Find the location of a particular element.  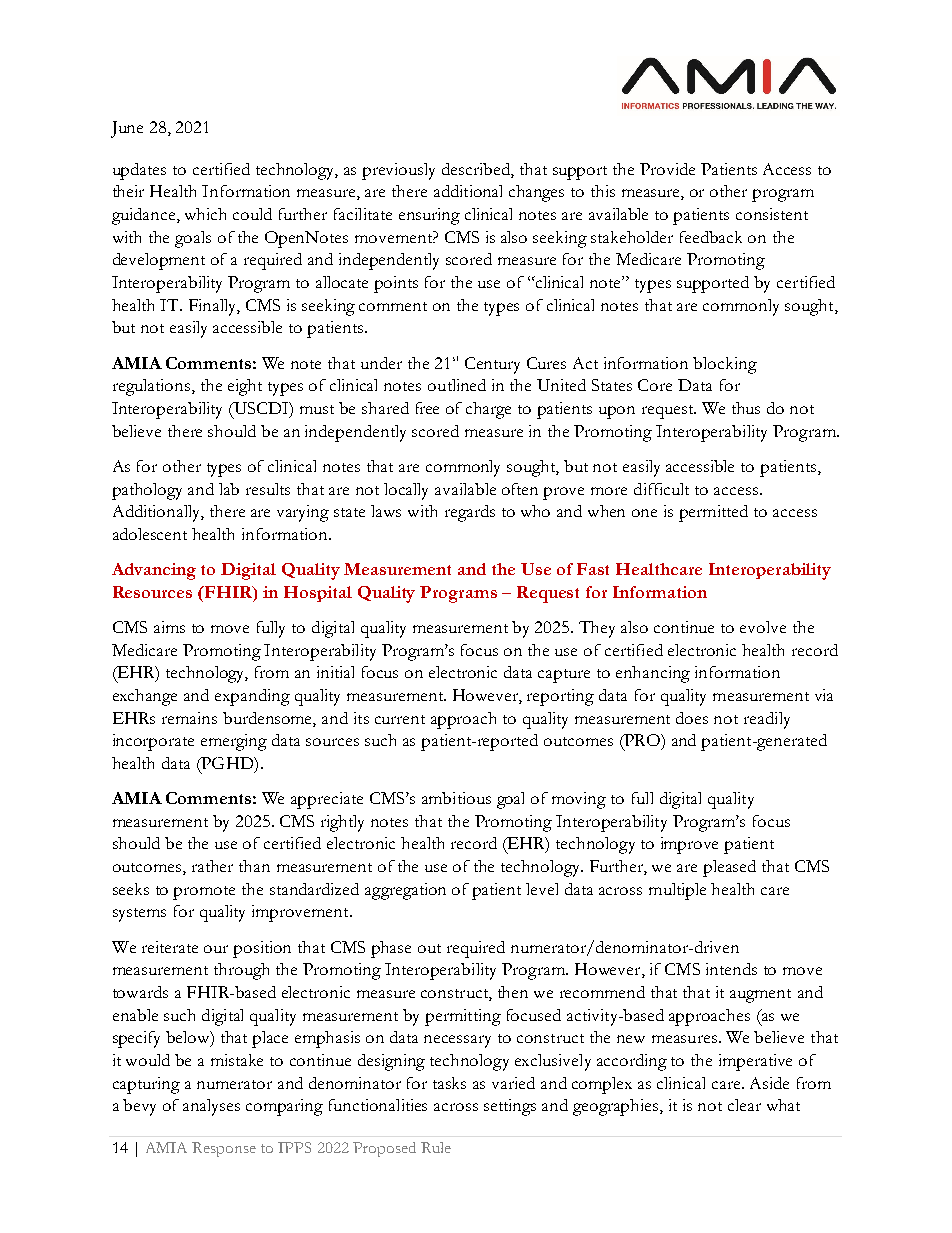

updates is located at coordinates (139, 171).
